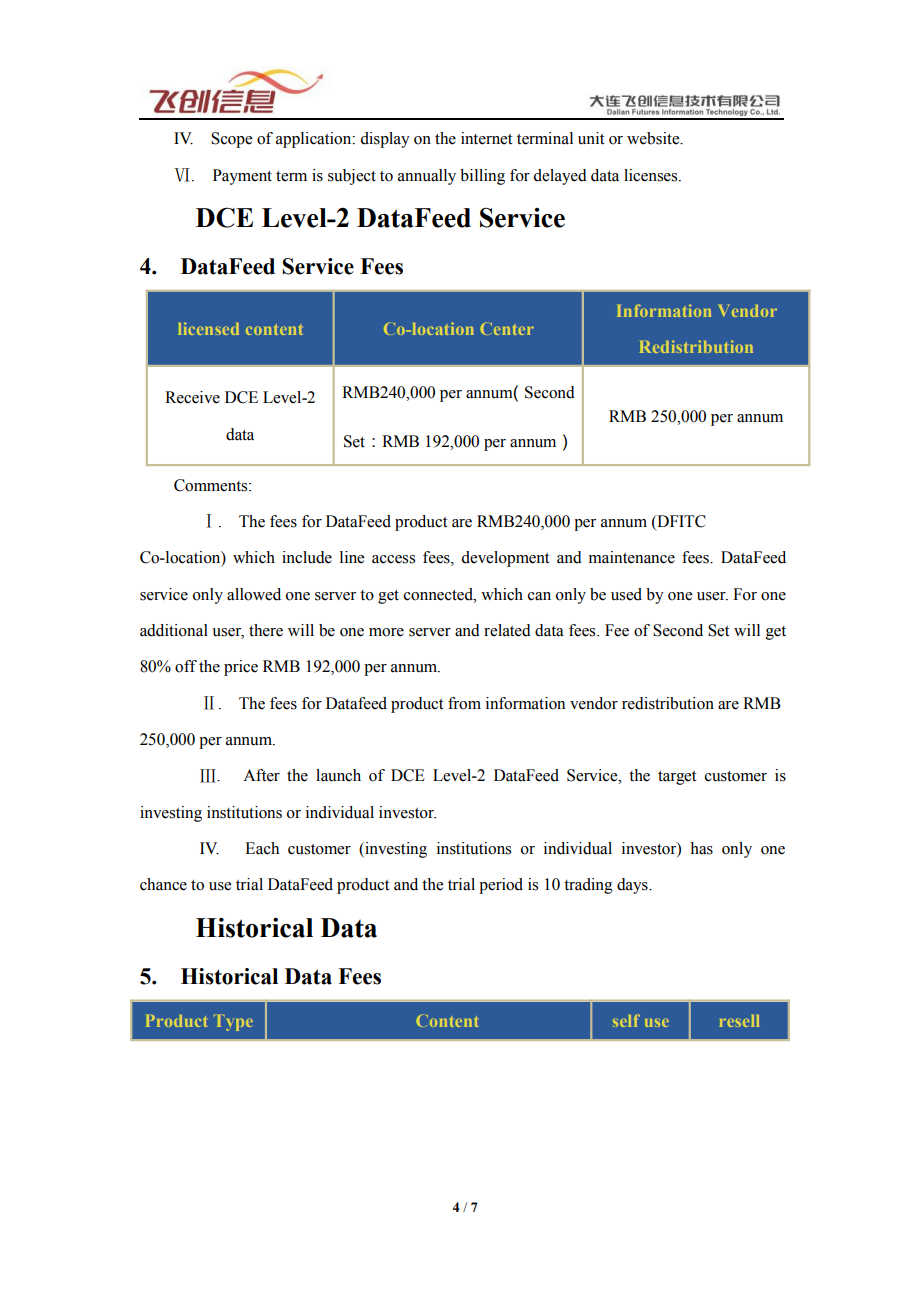 This screenshot has width=924, height=1308. I want to click on Center, so click(507, 328).
